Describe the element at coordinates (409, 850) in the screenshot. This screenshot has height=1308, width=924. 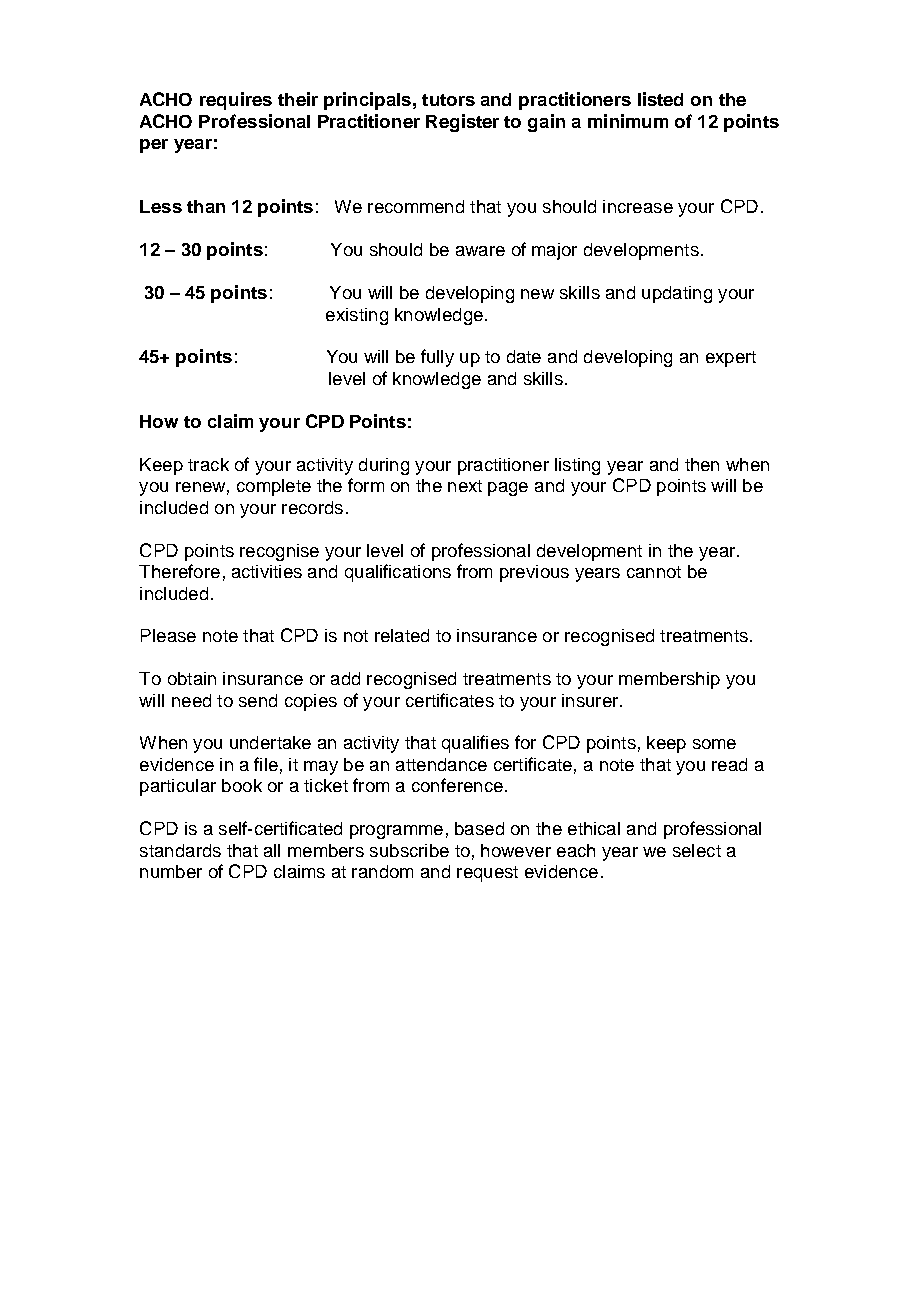
I see `subscribe` at that location.
